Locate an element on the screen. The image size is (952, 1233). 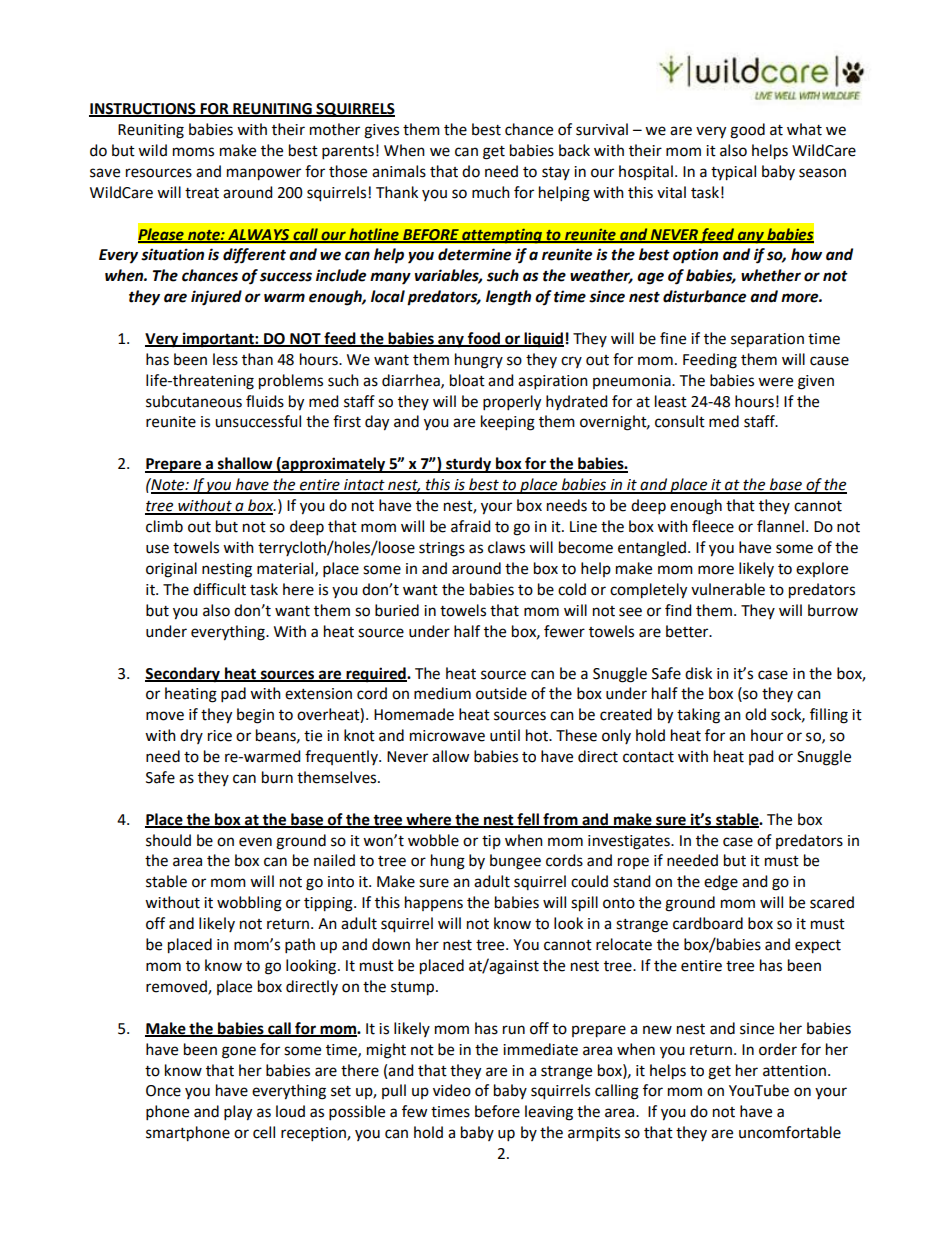
dry is located at coordinates (191, 736).
